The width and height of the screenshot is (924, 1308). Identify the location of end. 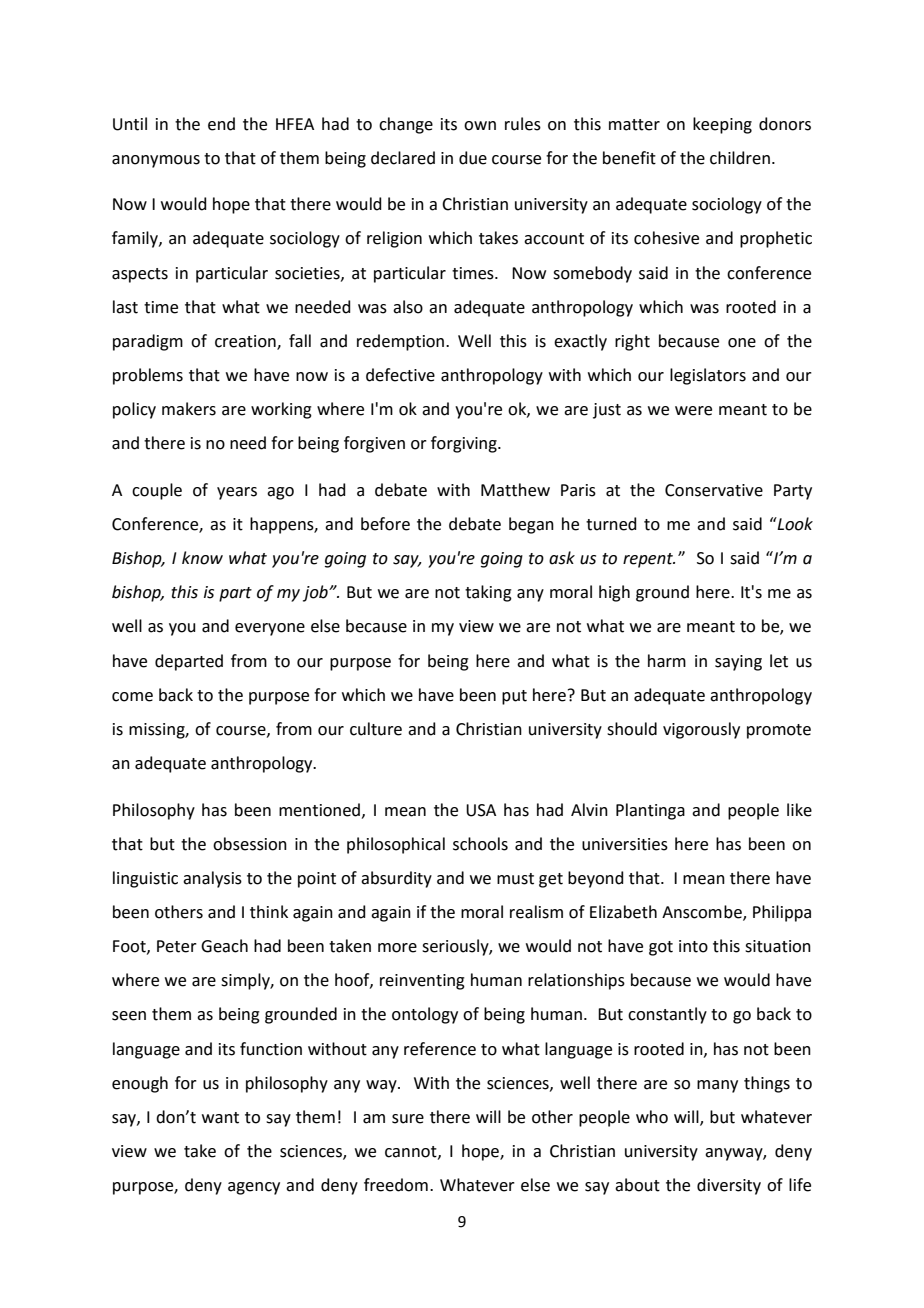
(221, 124).
